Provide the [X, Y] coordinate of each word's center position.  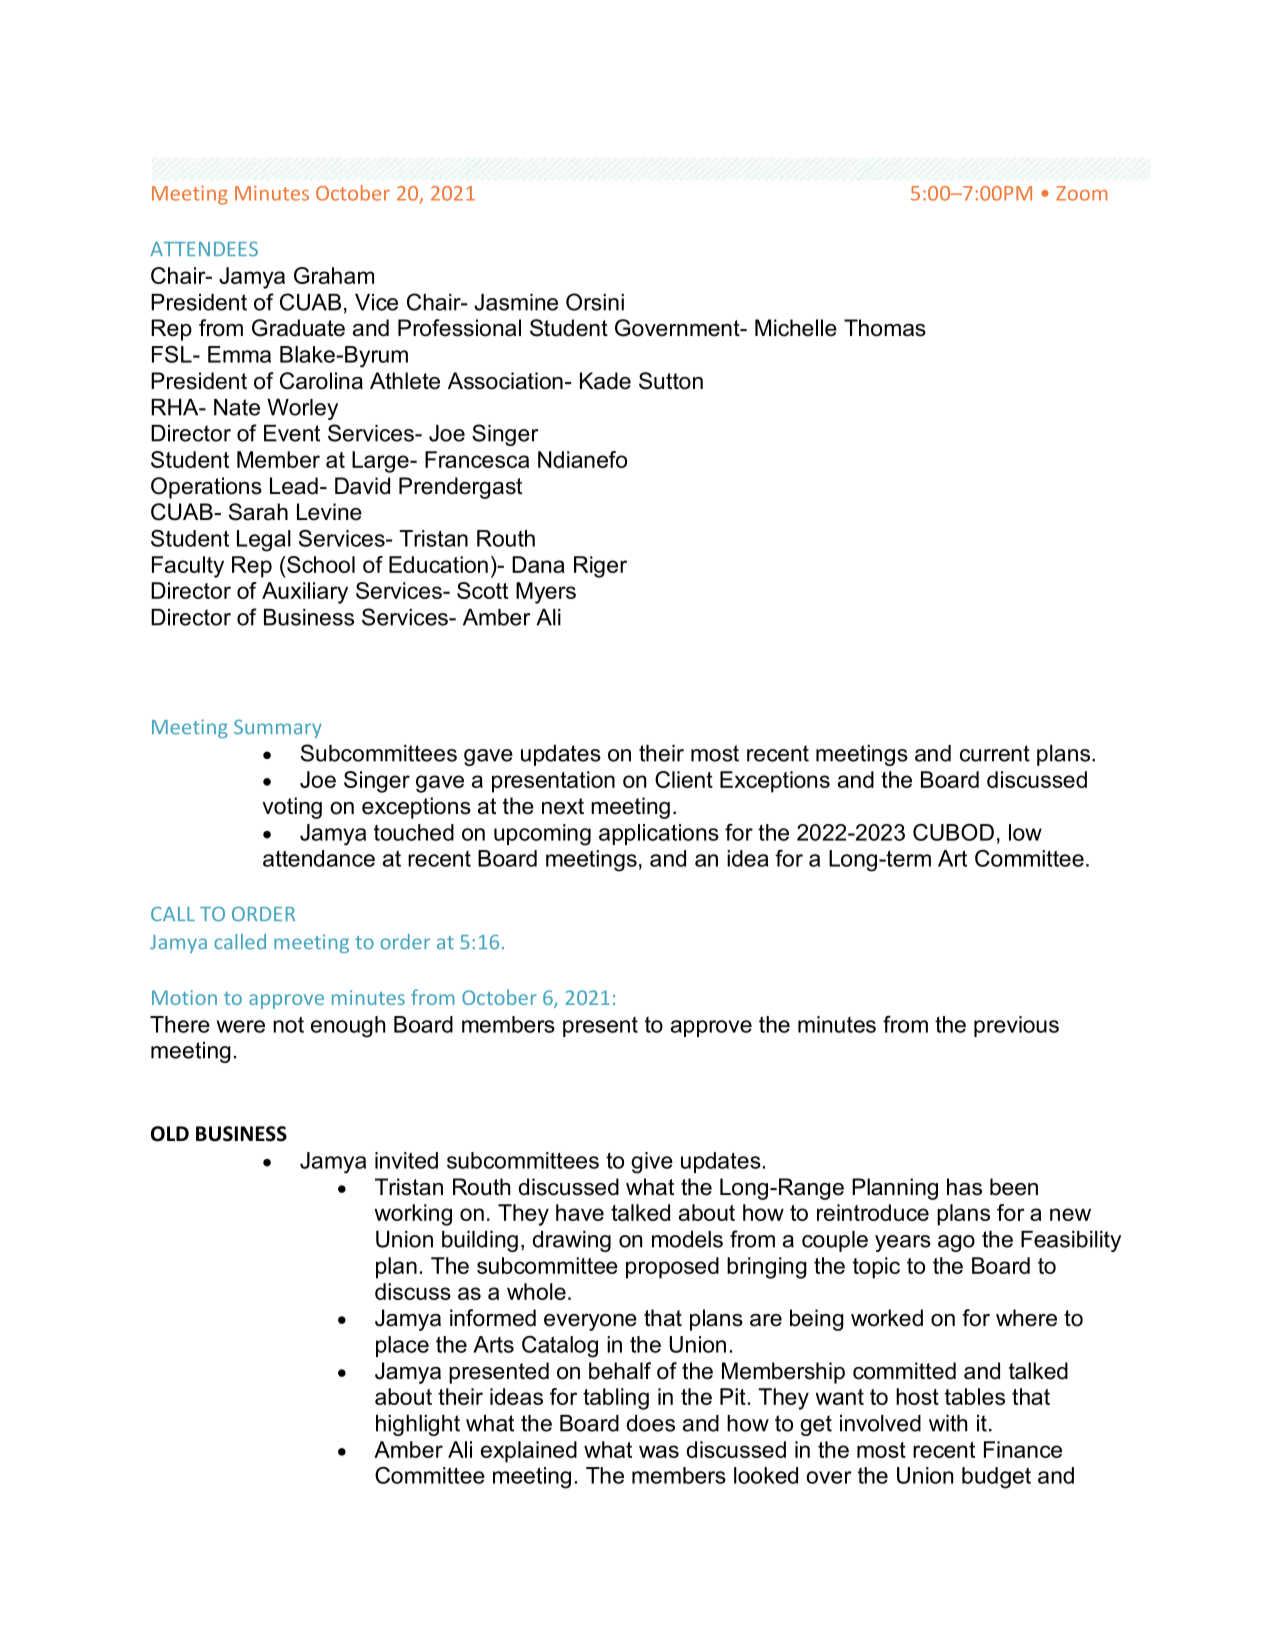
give [652, 1163]
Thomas [885, 328]
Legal [264, 541]
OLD [170, 1134]
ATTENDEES [204, 249]
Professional [459, 328]
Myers [546, 593]
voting [292, 808]
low [1025, 832]
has [964, 1187]
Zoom [1081, 193]
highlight [418, 1425]
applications [659, 834]
